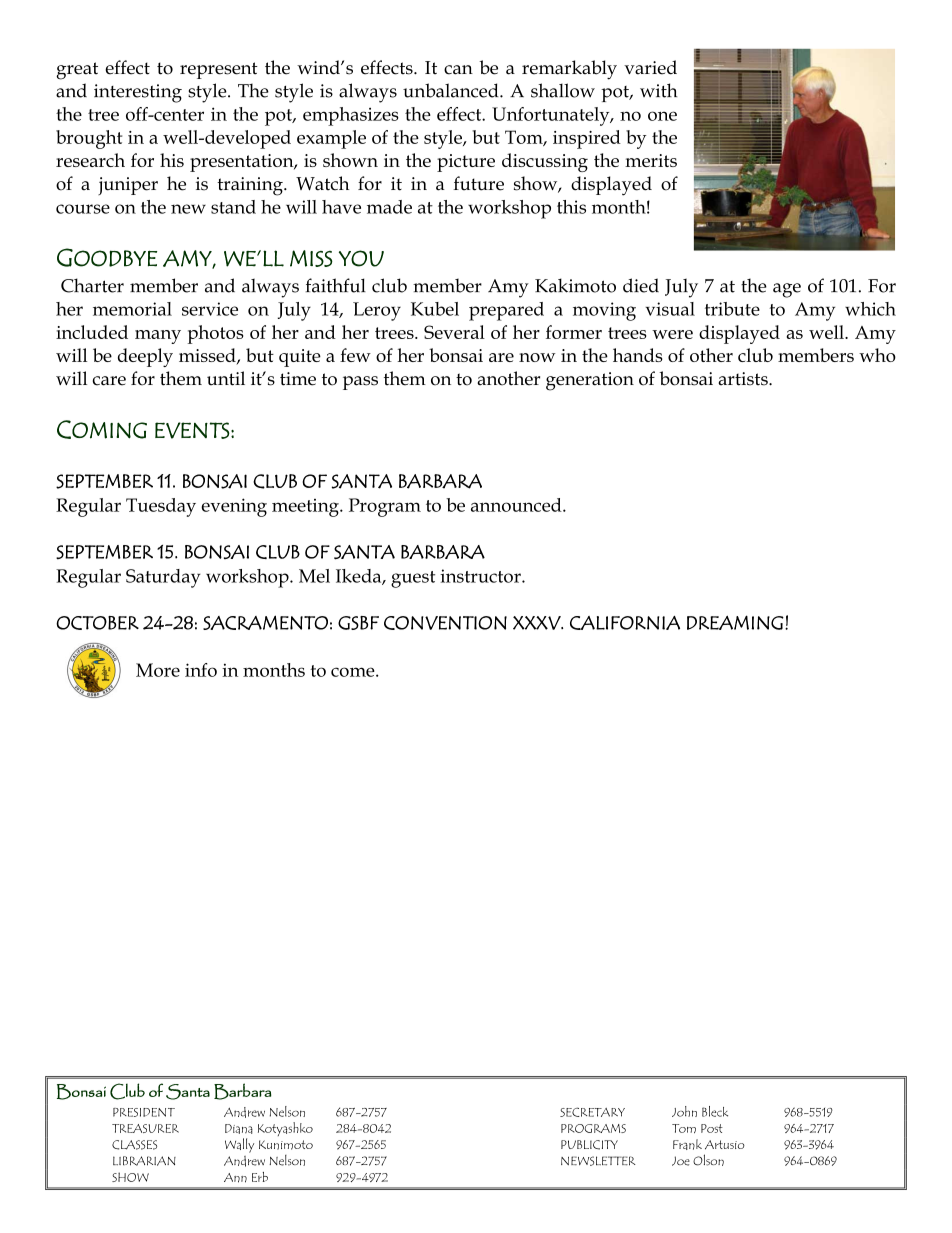  Describe the element at coordinates (161, 507) in the image. I see `Tuesday` at that location.
